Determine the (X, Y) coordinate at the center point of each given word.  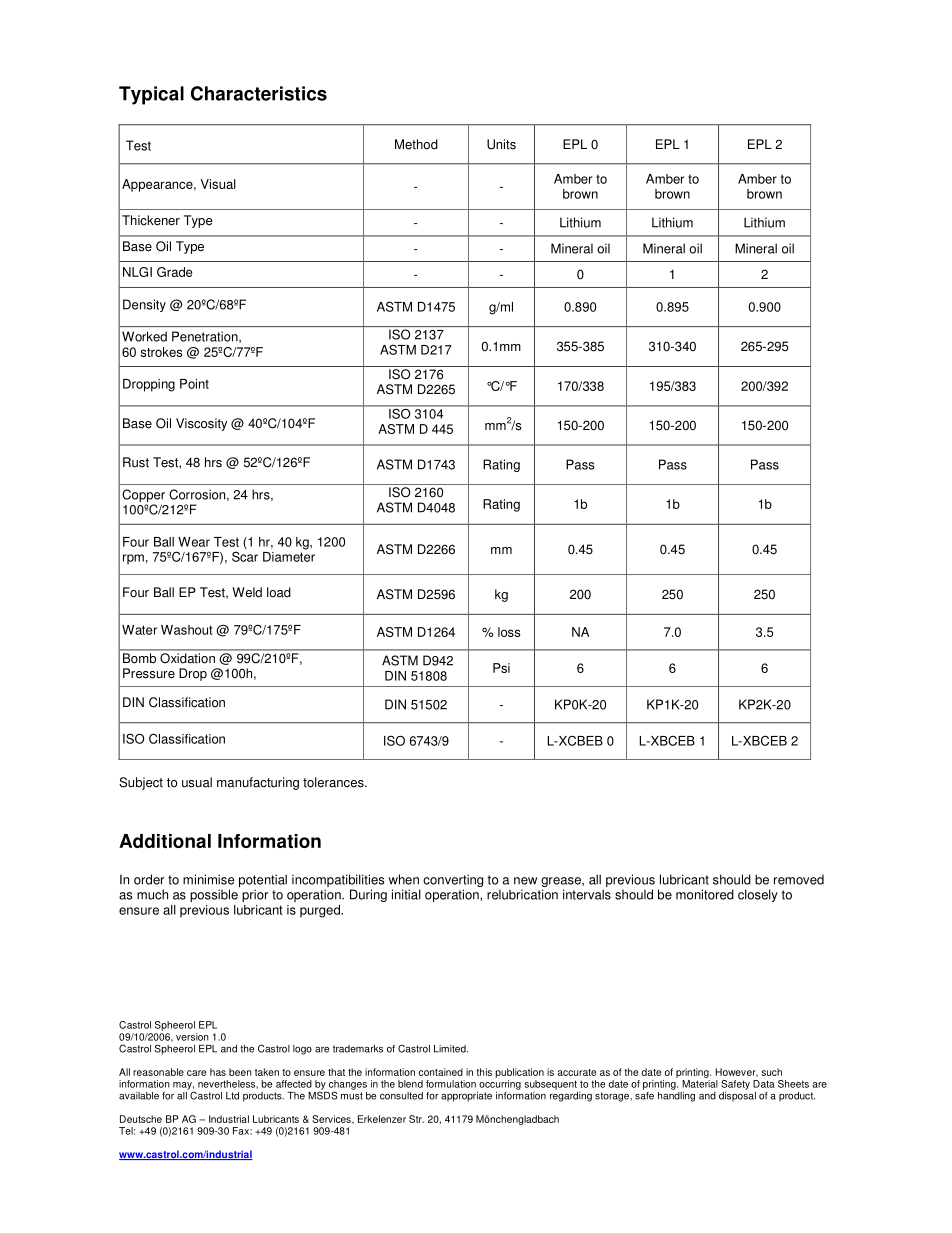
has (218, 1072)
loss (509, 632)
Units (501, 144)
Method (416, 144)
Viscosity (201, 424)
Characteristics (259, 93)
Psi (501, 668)
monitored (705, 894)
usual (197, 782)
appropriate (466, 1097)
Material (700, 1084)
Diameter (289, 557)
